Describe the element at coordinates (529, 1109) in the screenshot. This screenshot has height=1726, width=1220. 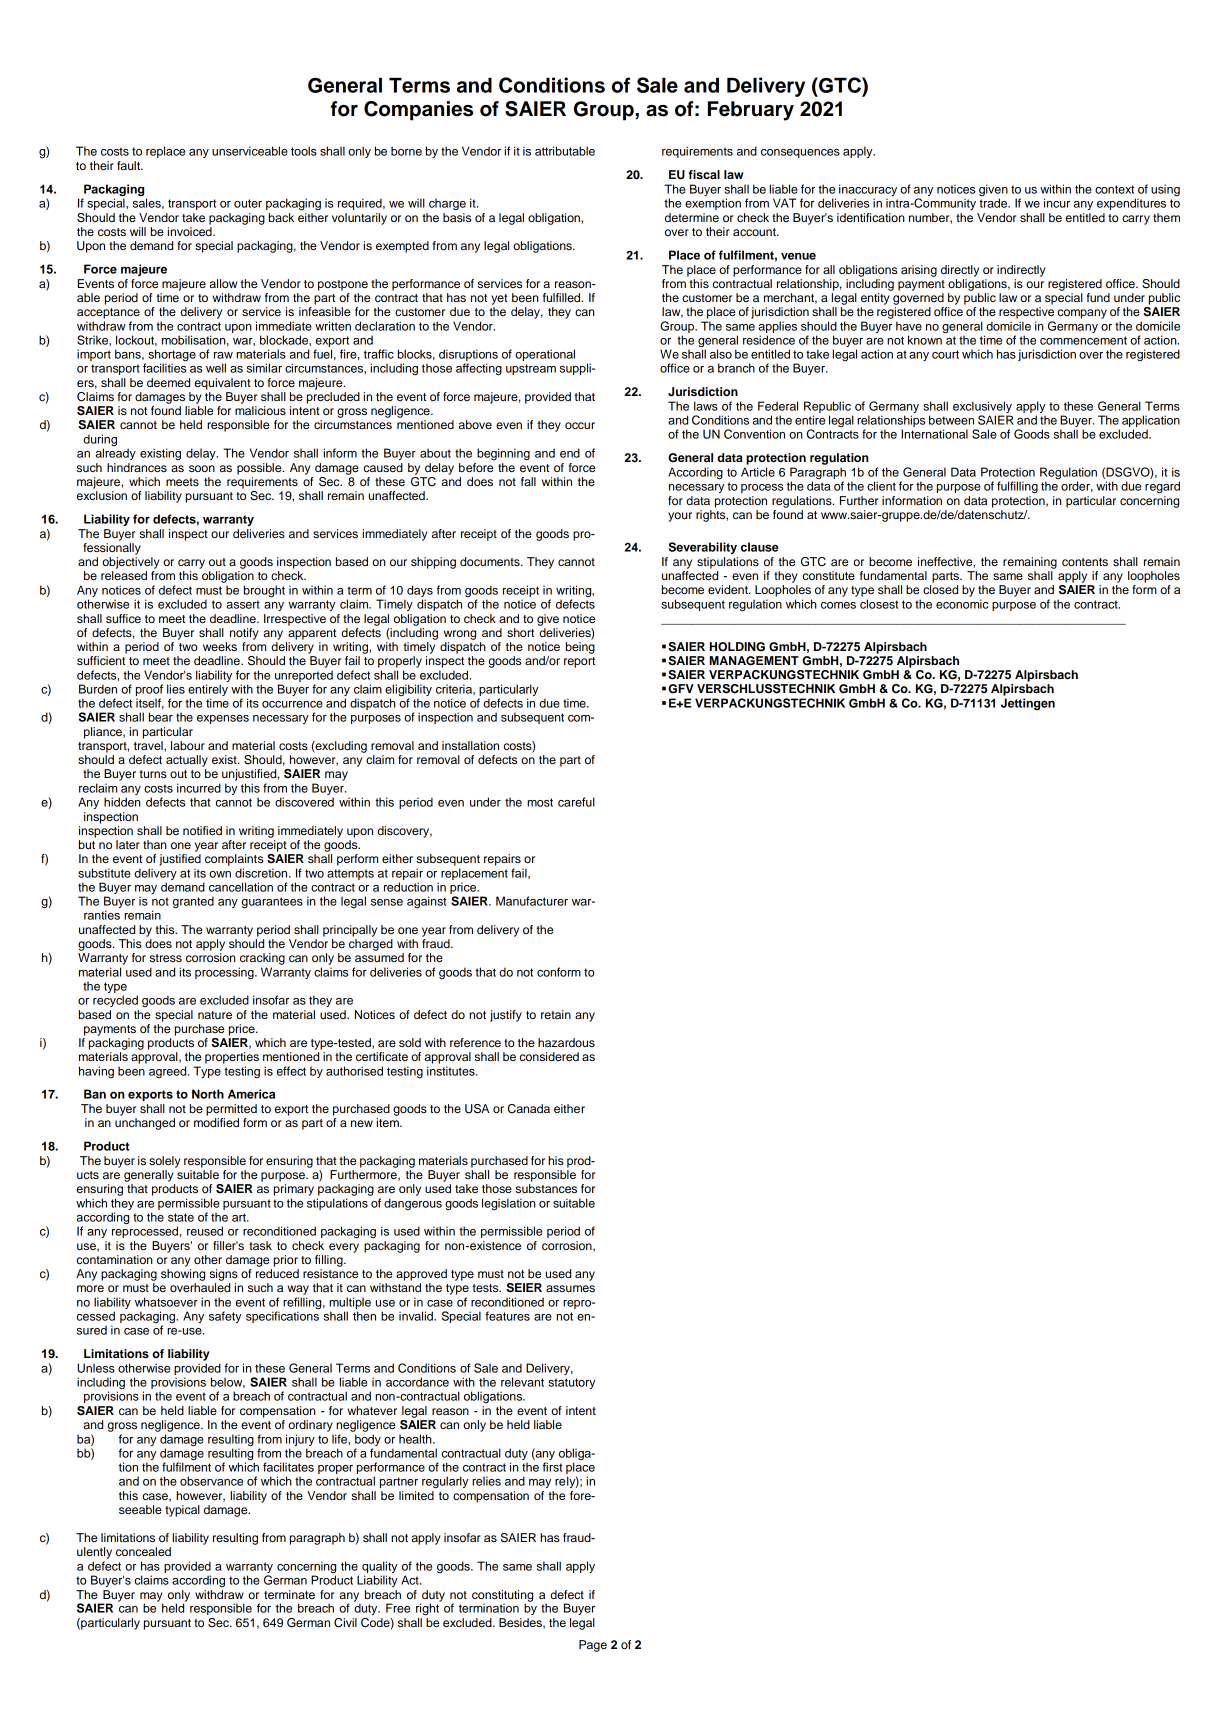
I see `Canada` at that location.
